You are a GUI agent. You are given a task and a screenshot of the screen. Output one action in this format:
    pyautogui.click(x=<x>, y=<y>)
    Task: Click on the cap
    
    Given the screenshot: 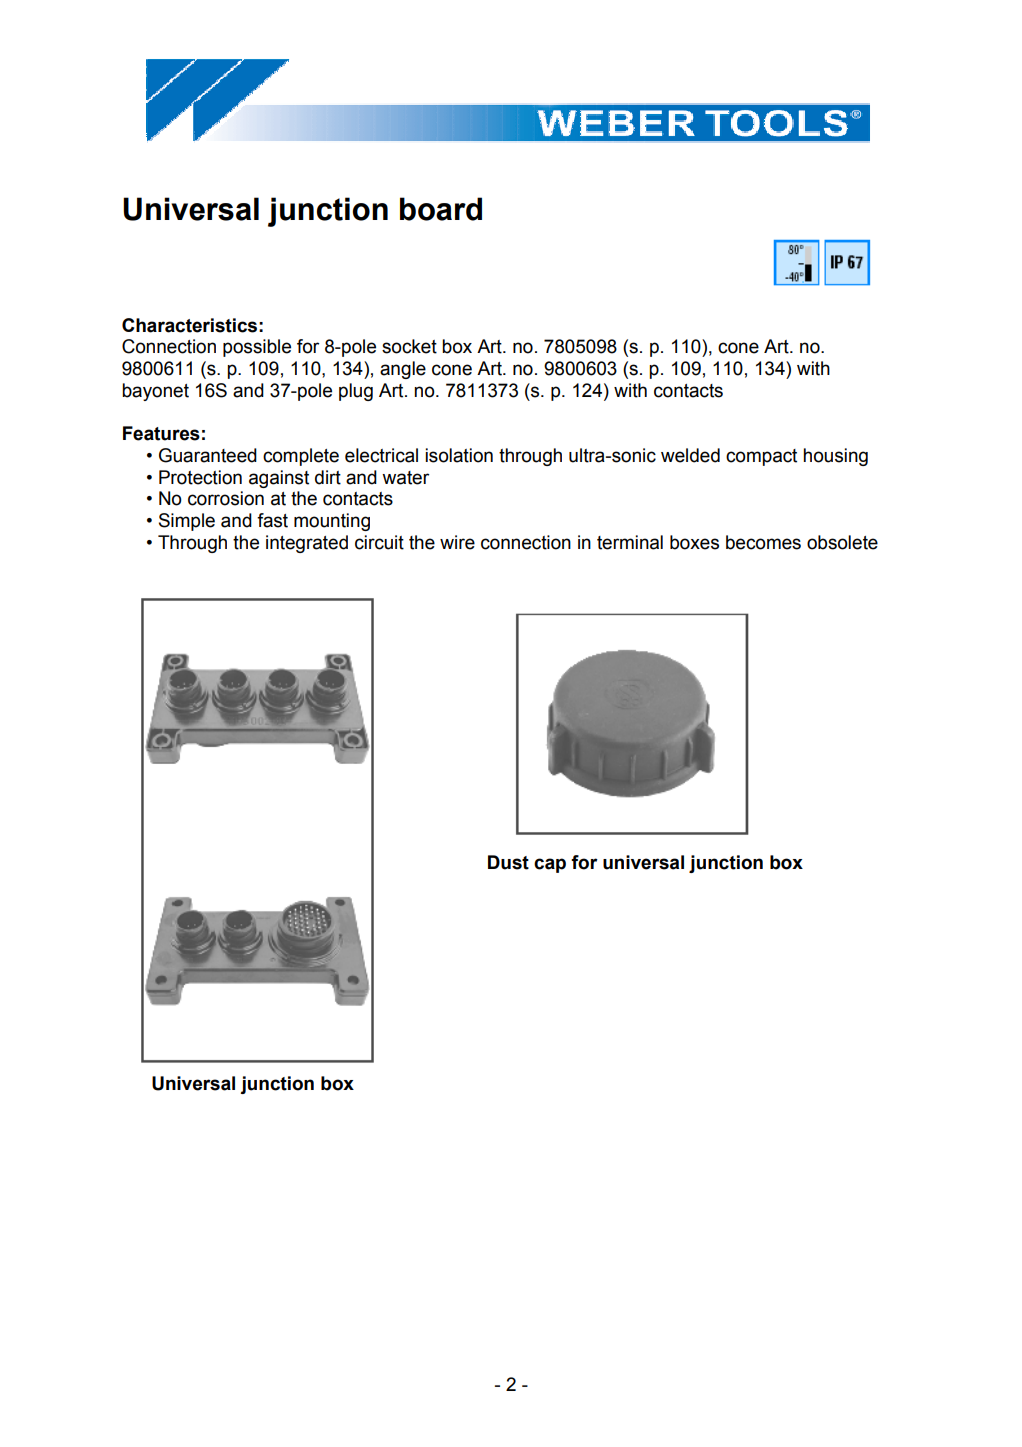 What is the action you would take?
    pyautogui.click(x=550, y=865)
